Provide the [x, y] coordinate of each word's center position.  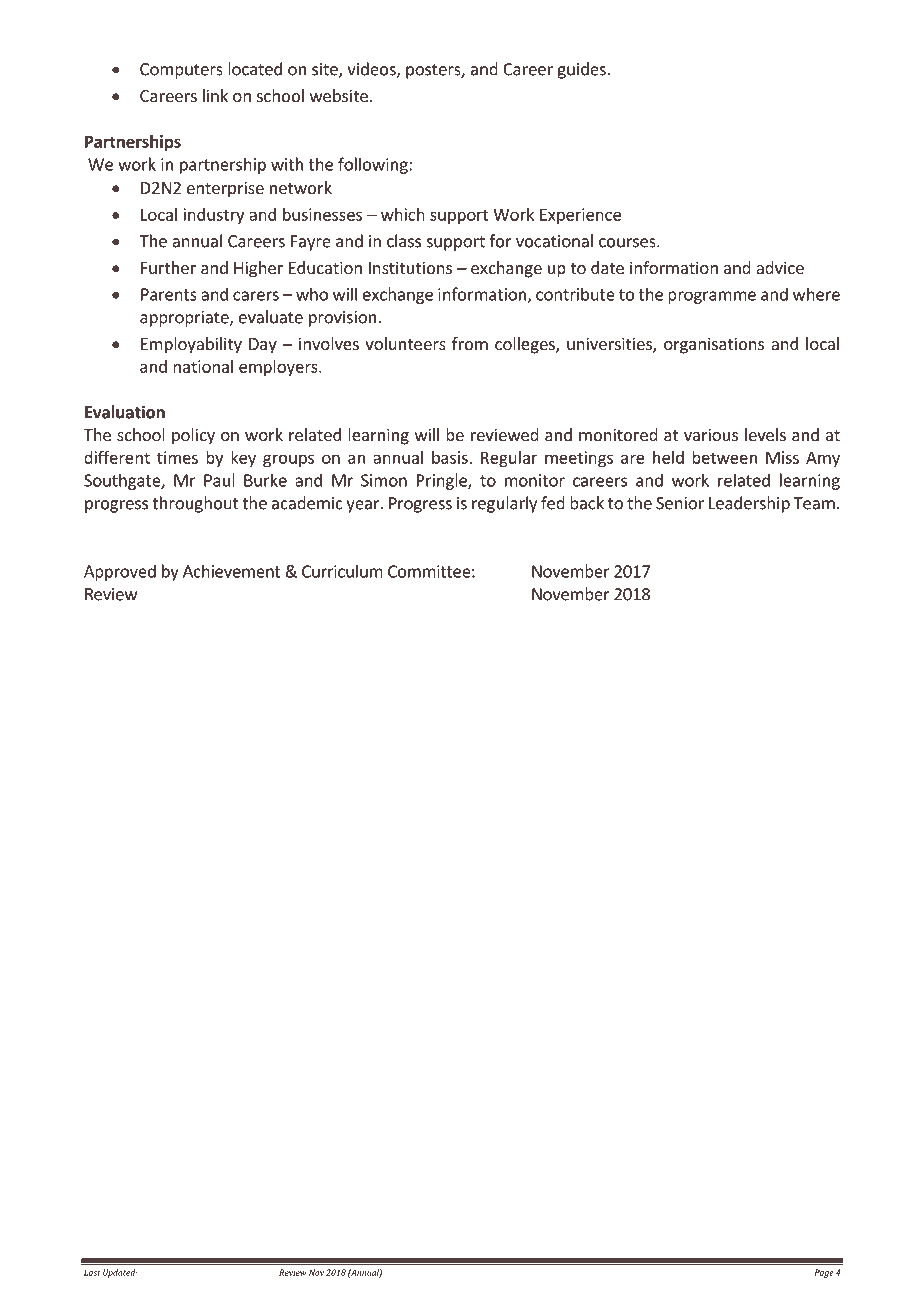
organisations [714, 345]
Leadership [749, 504]
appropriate [185, 319]
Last [92, 1272]
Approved [120, 572]
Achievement [232, 571]
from [470, 343]
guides [582, 70]
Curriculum [342, 571]
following [374, 165]
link [215, 95]
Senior [680, 503]
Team [814, 503]
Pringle [443, 481]
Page [824, 1273]
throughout [195, 504]
